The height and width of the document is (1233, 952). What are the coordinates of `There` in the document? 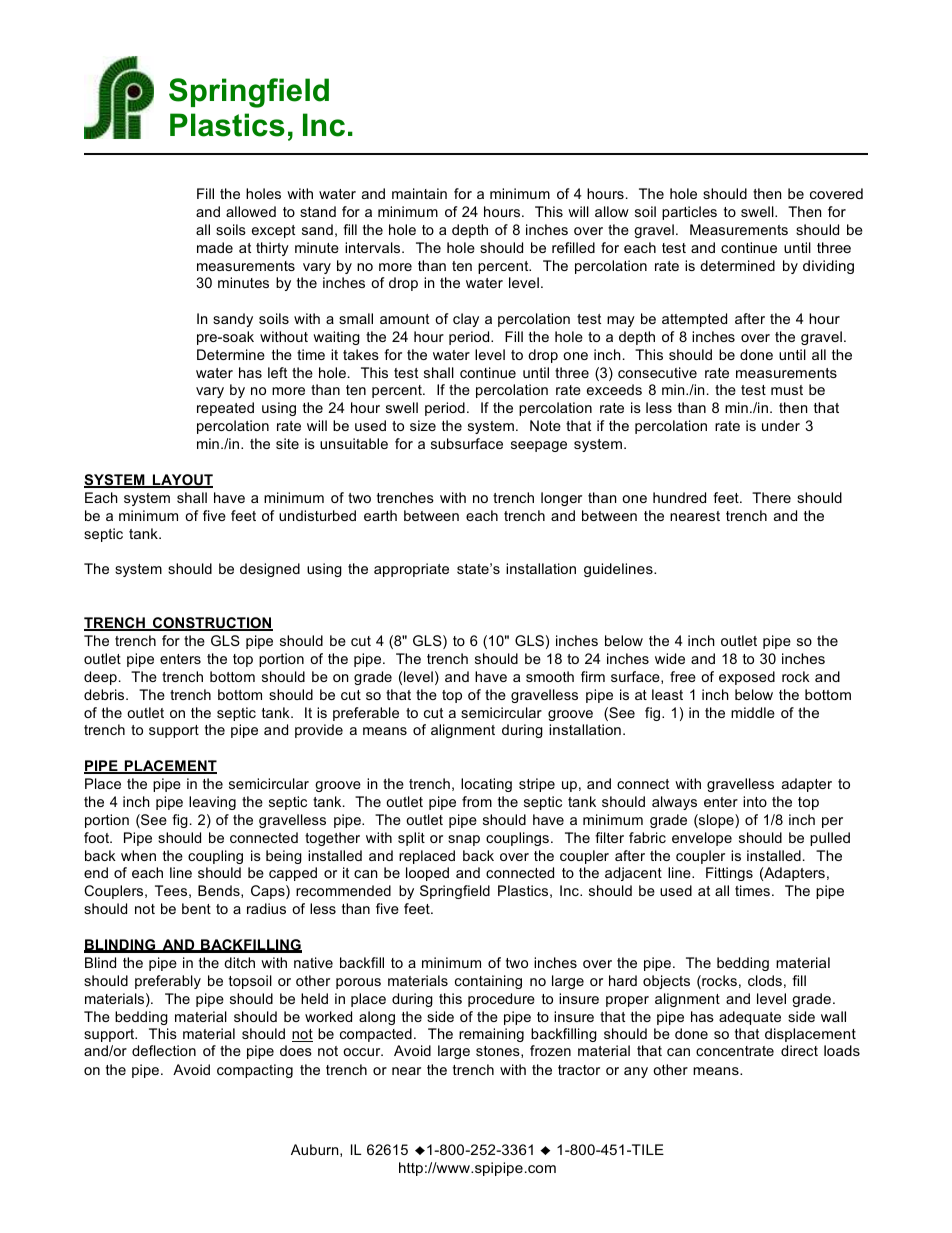 It's located at (771, 497).
